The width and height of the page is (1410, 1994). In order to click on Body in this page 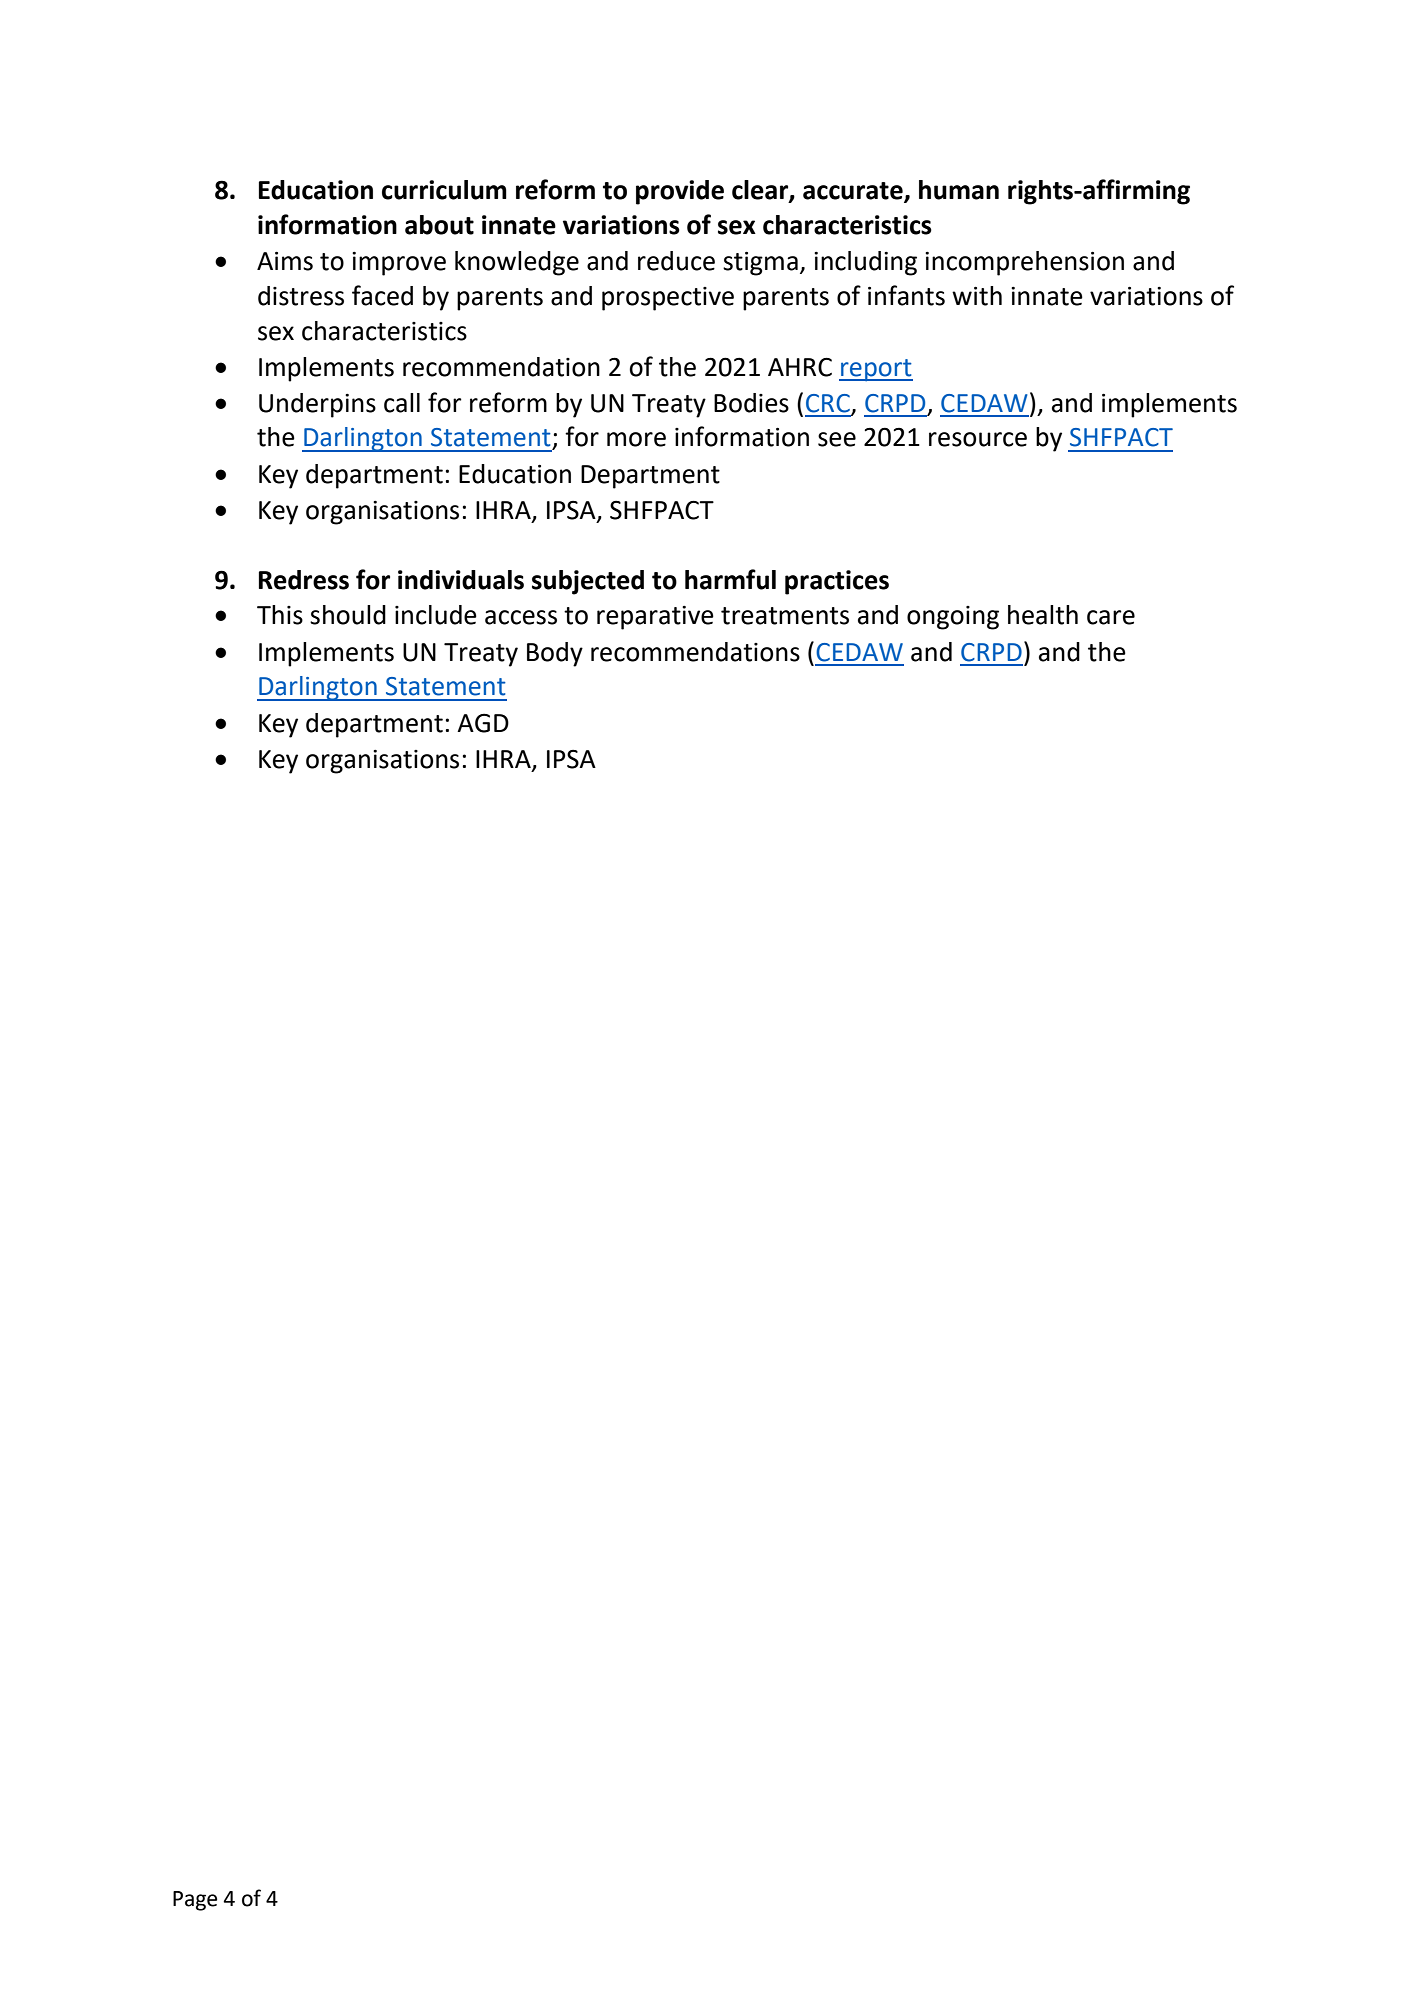, I will do `click(555, 654)`.
